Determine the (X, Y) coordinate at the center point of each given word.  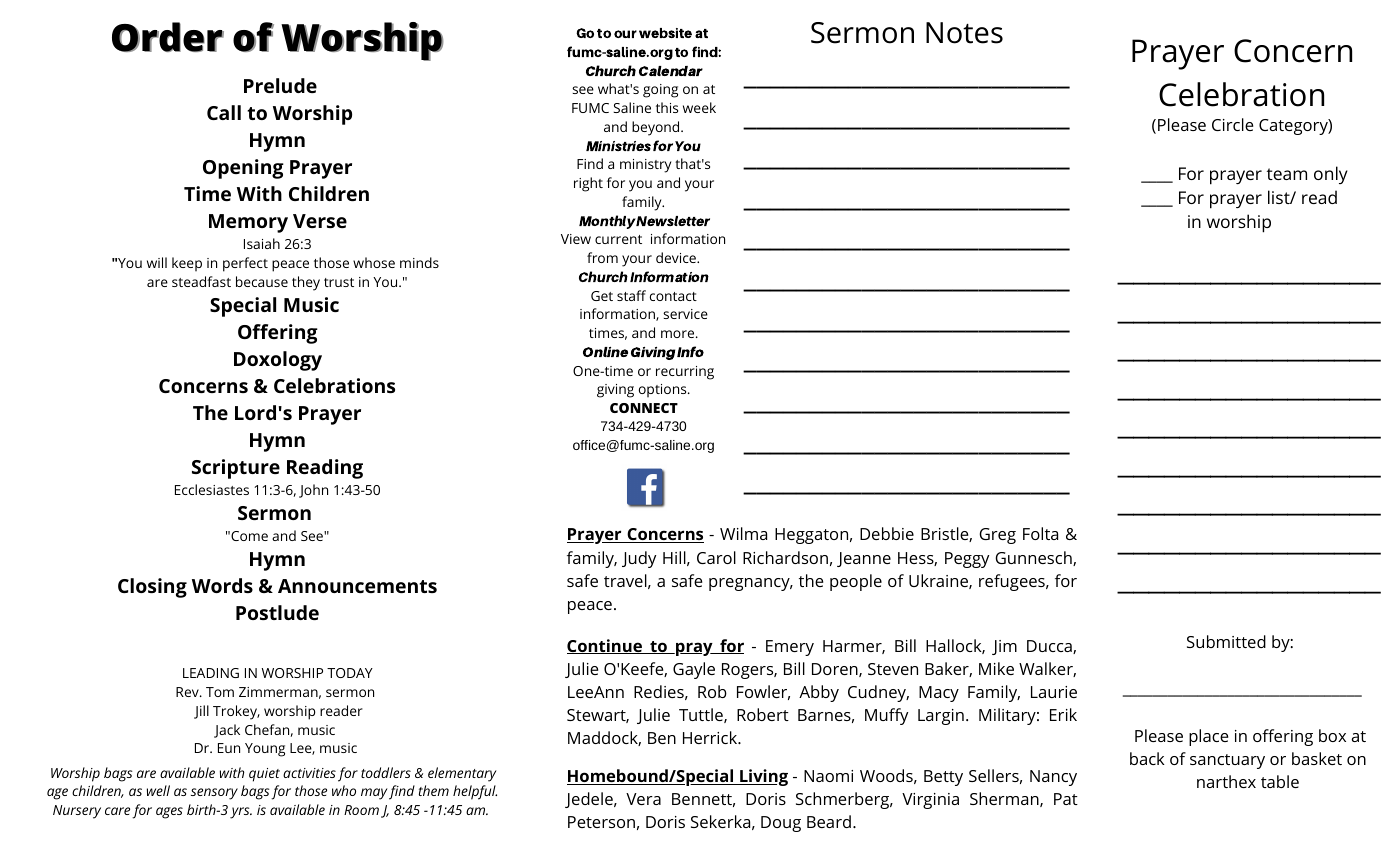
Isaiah (262, 243)
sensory (214, 794)
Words (222, 585)
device (677, 257)
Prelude (280, 85)
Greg (997, 536)
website (665, 33)
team (1287, 174)
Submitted (1226, 641)
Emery (790, 648)
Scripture (236, 469)
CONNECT (644, 408)
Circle (1232, 124)
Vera (643, 799)
